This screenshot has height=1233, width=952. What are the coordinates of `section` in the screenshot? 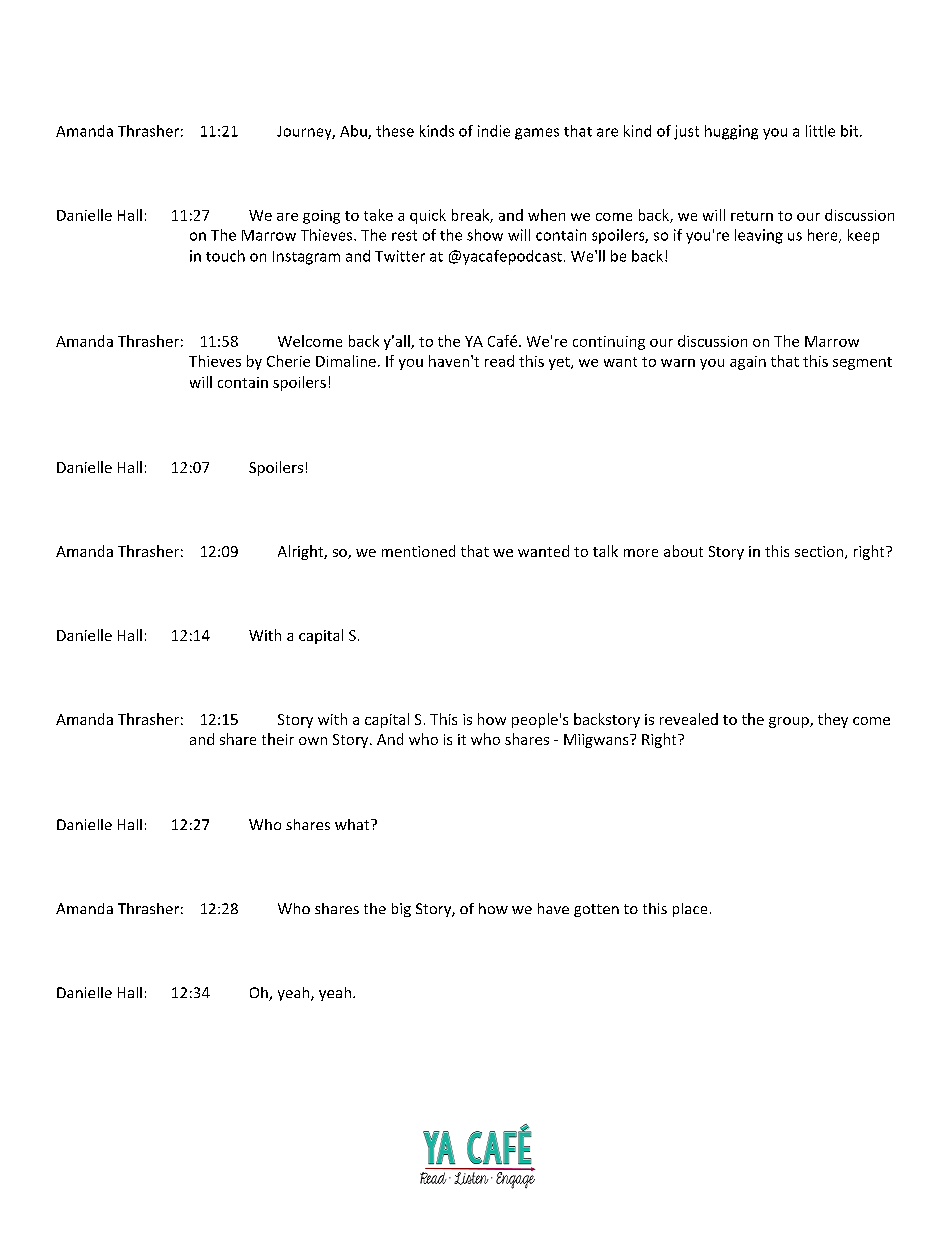 It's located at (819, 551).
